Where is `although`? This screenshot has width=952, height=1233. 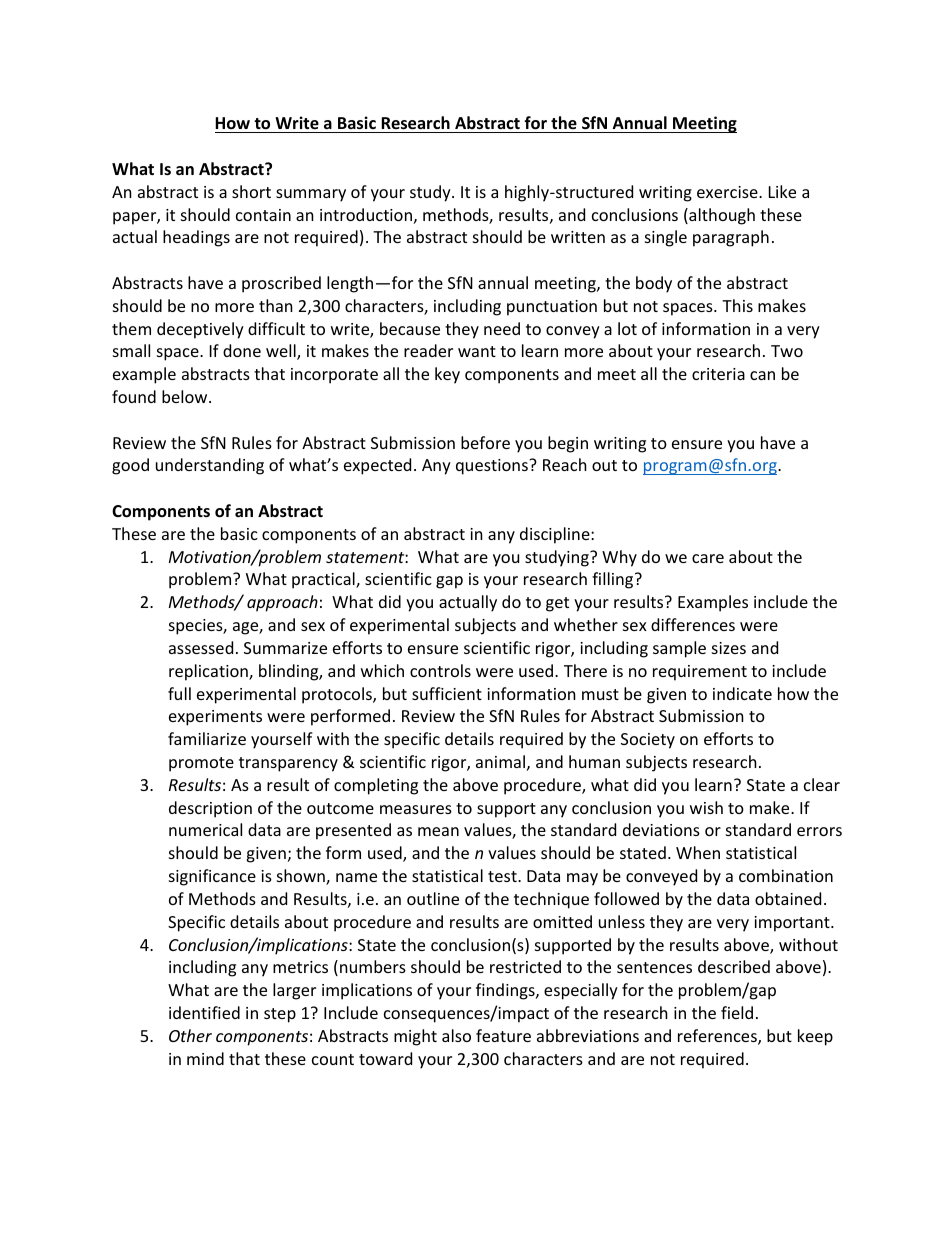 although is located at coordinates (721, 216).
